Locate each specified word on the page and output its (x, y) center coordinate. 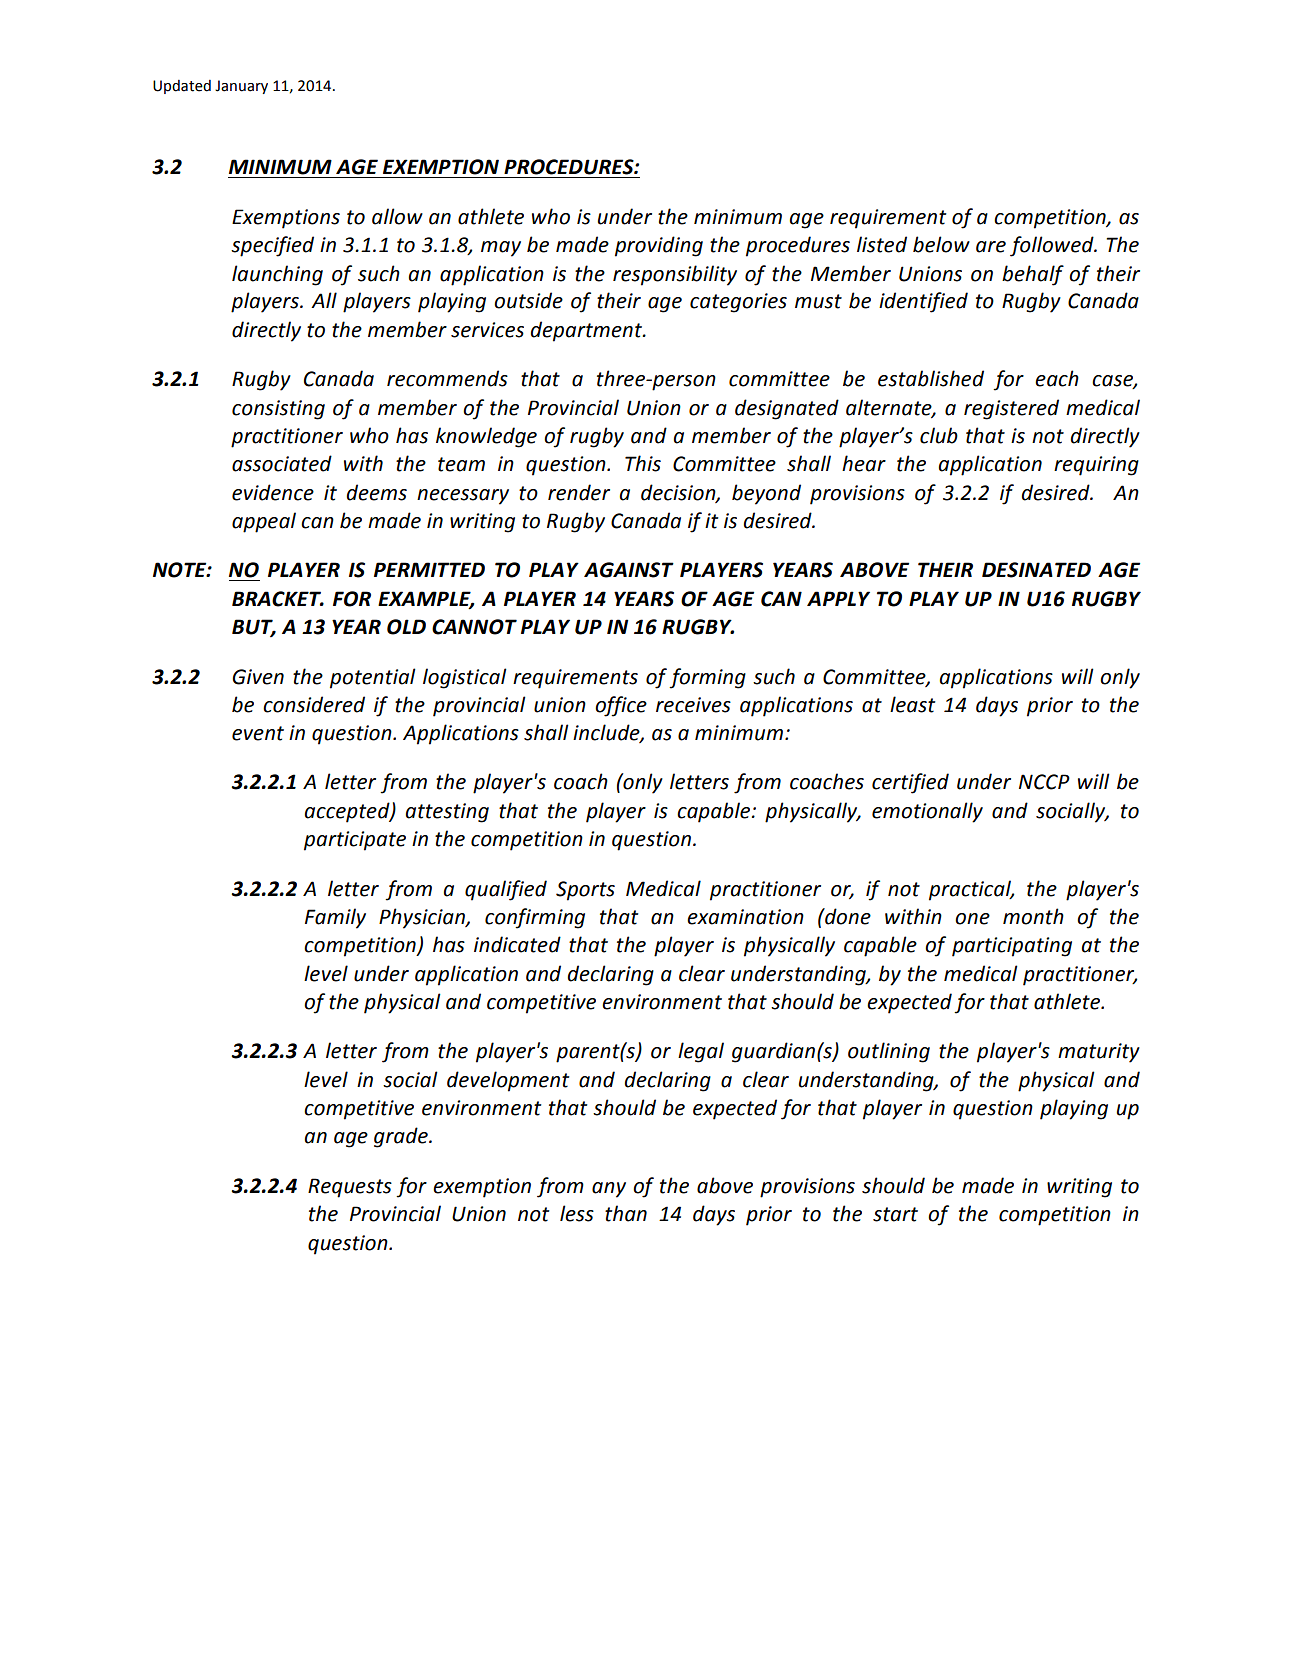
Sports (585, 891)
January (241, 87)
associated (282, 463)
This (643, 463)
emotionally (927, 812)
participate (355, 841)
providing (659, 246)
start (895, 1214)
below (941, 244)
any (609, 1190)
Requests (350, 1188)
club (939, 435)
